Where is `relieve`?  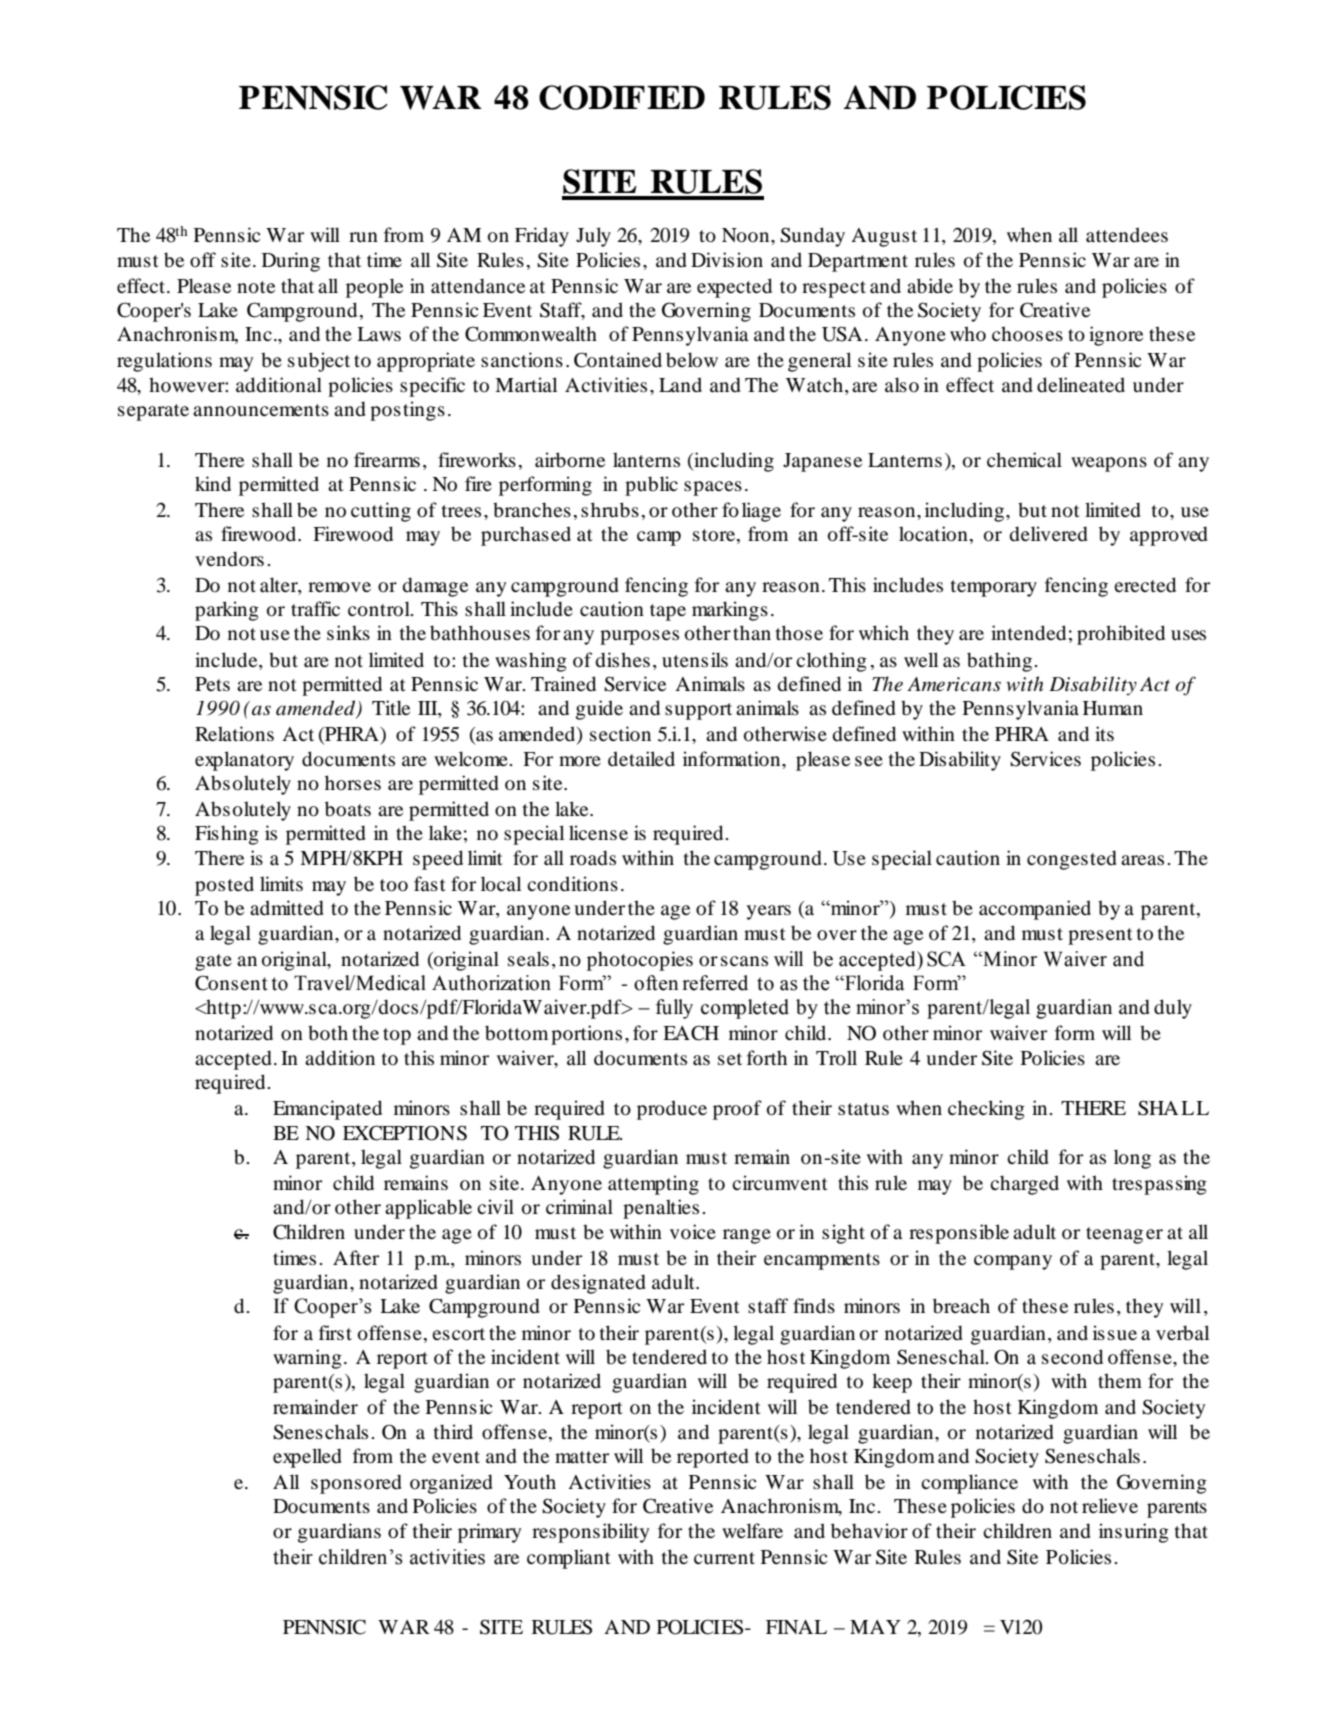
relieve is located at coordinates (1110, 1505).
